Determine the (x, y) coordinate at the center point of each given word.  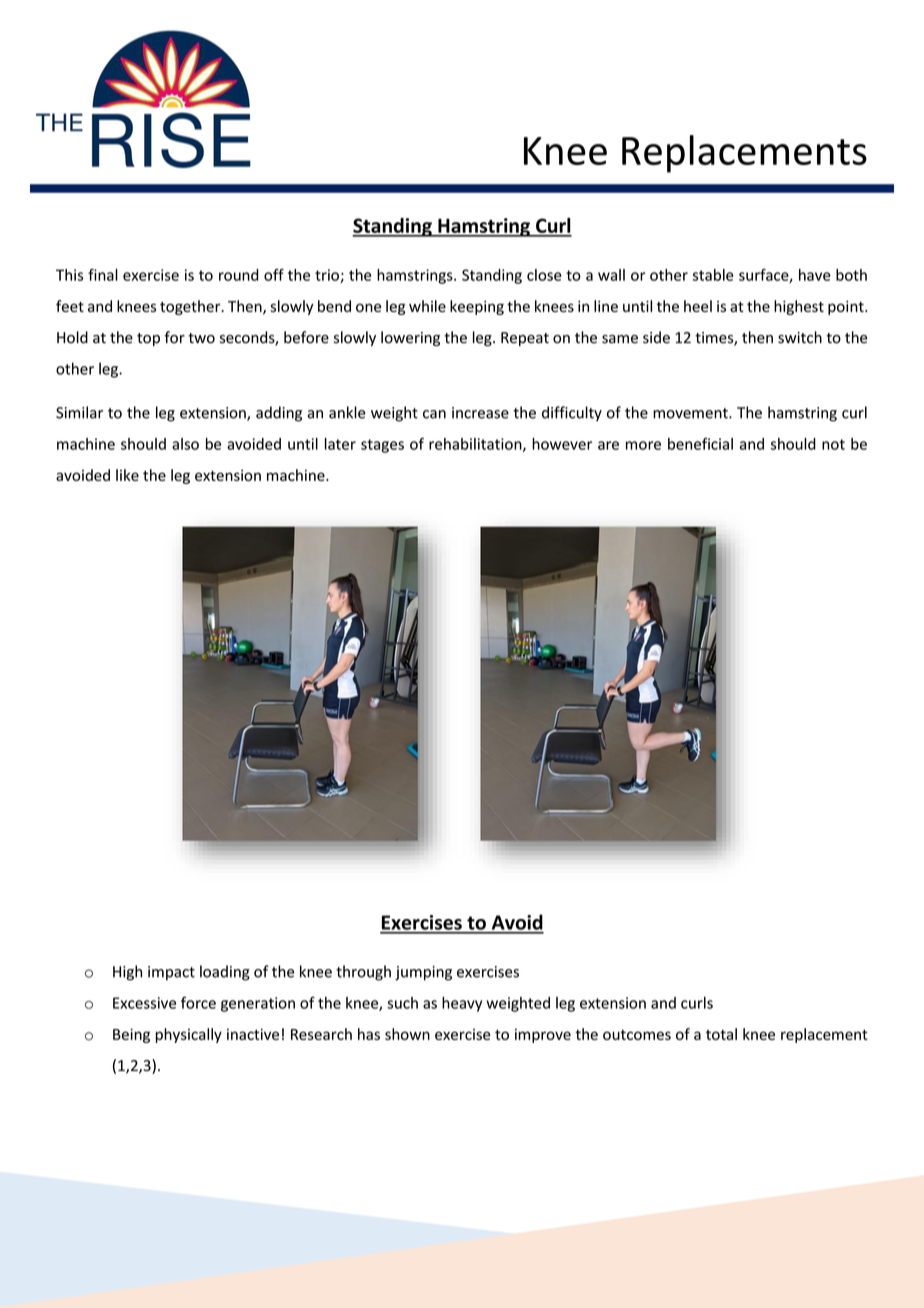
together (191, 307)
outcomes (637, 1035)
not (833, 444)
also (185, 444)
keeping (477, 307)
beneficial (700, 444)
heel (698, 306)
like (127, 475)
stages (382, 446)
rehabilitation (476, 445)
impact (171, 973)
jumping (423, 973)
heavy (462, 1004)
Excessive (144, 1003)
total (721, 1034)
